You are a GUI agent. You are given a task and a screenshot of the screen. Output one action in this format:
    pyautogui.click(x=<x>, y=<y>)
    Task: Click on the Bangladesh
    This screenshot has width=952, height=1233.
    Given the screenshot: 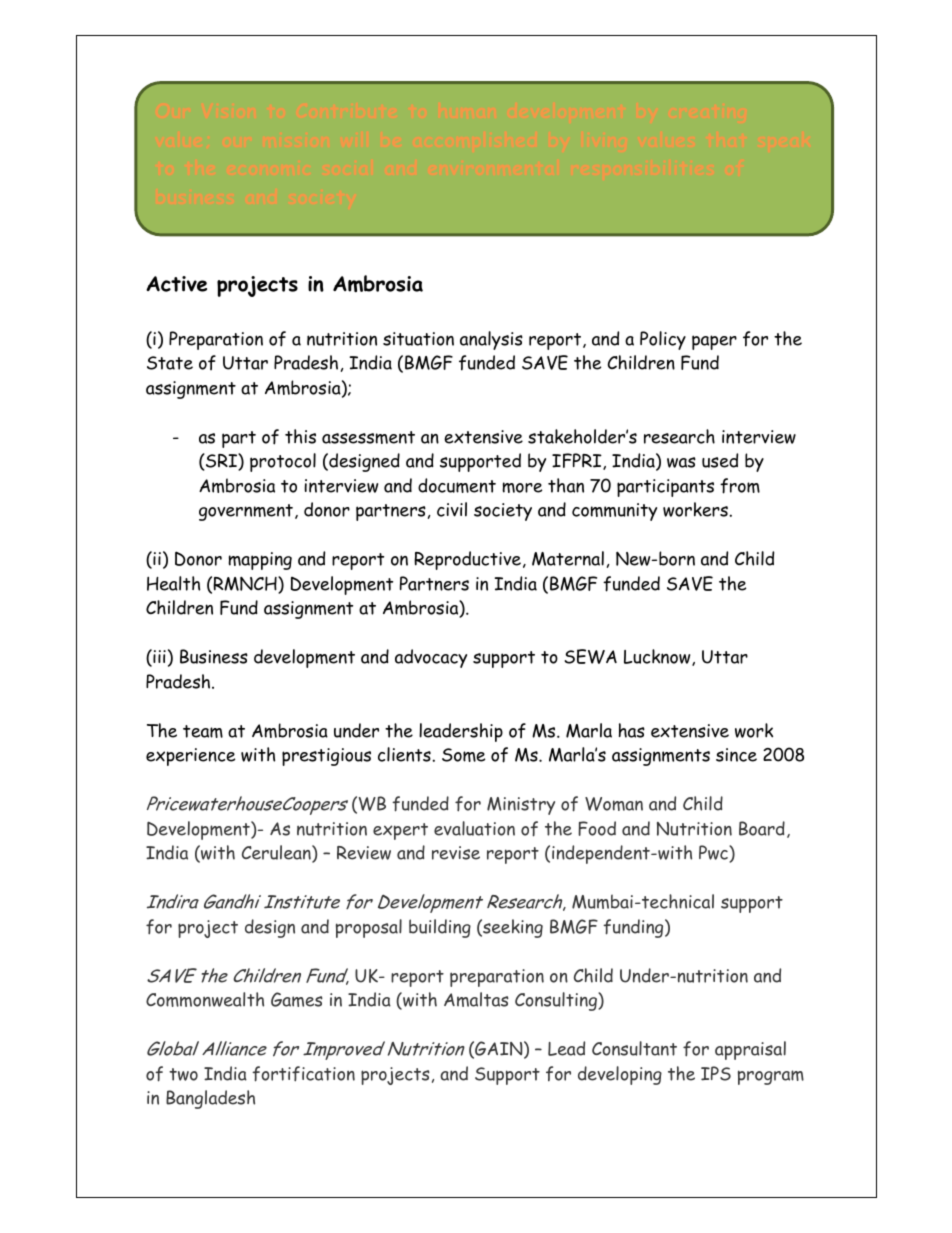 What is the action you would take?
    pyautogui.click(x=210, y=1099)
